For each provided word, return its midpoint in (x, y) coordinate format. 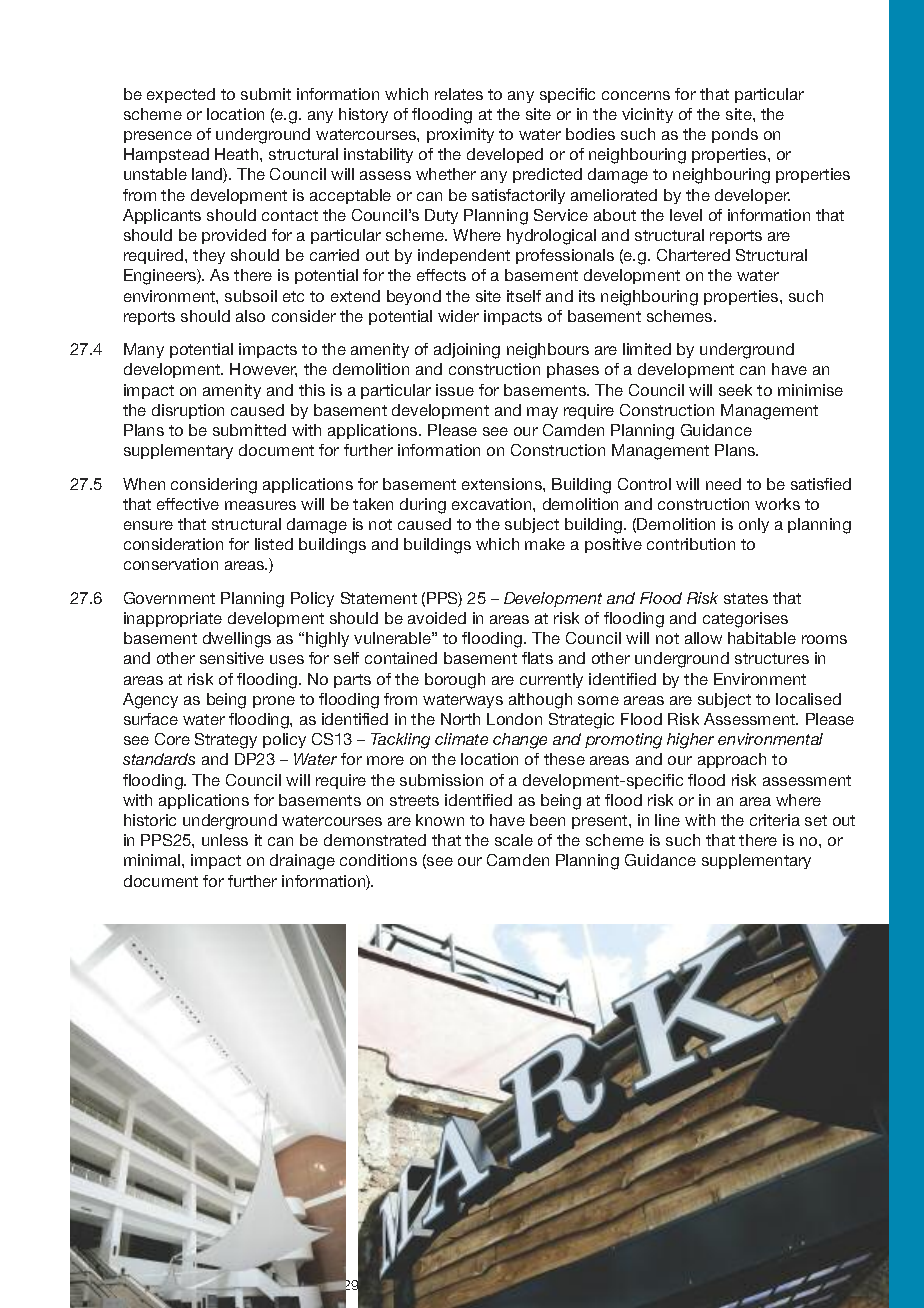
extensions (503, 484)
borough (455, 681)
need (723, 484)
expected (181, 95)
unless (225, 840)
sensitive (232, 658)
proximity (460, 135)
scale (514, 840)
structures (772, 658)
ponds (735, 135)
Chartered (693, 255)
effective (188, 504)
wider (458, 316)
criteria (775, 820)
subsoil (251, 296)
